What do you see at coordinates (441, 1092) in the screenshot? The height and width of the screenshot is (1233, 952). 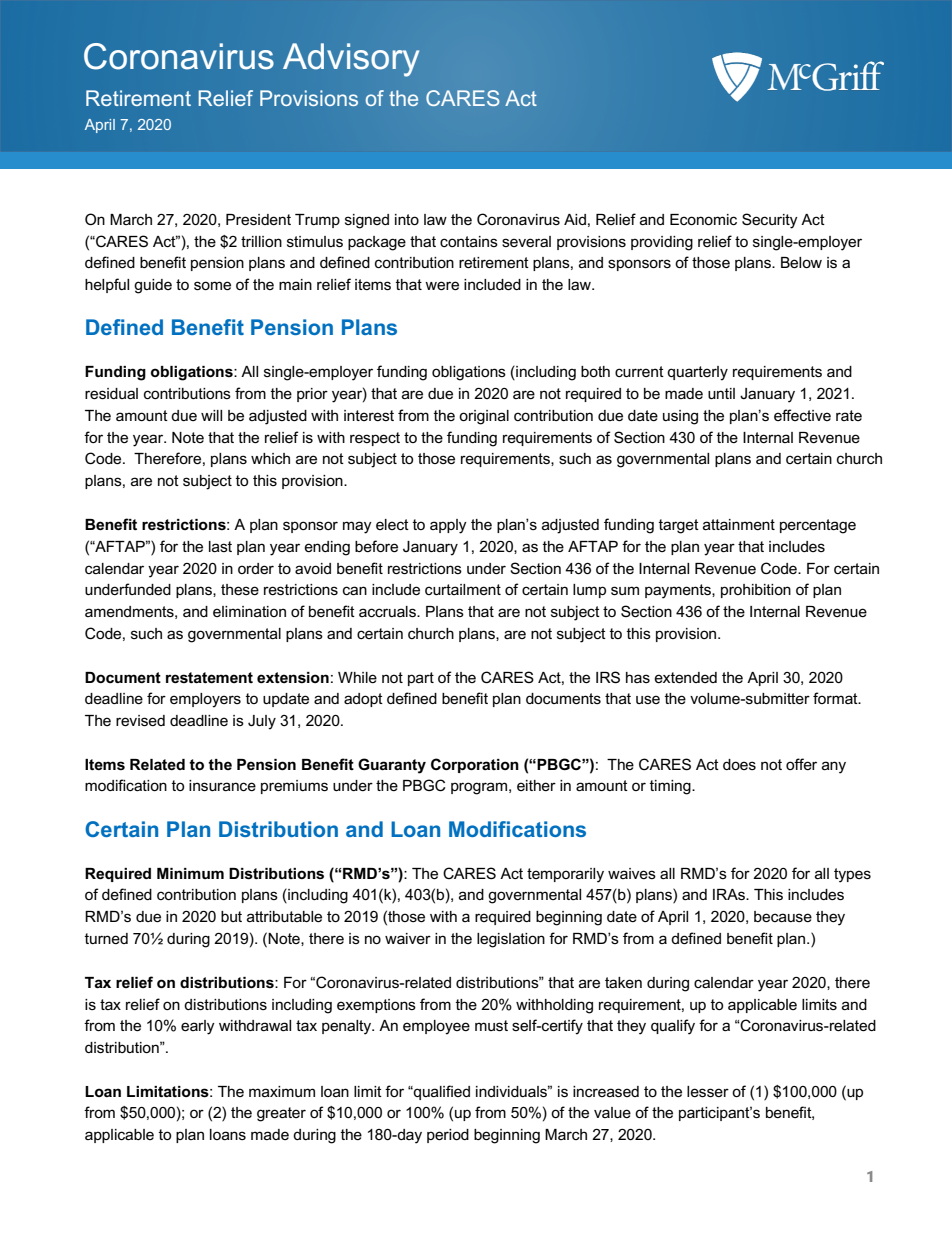 I see `qualified` at bounding box center [441, 1092].
